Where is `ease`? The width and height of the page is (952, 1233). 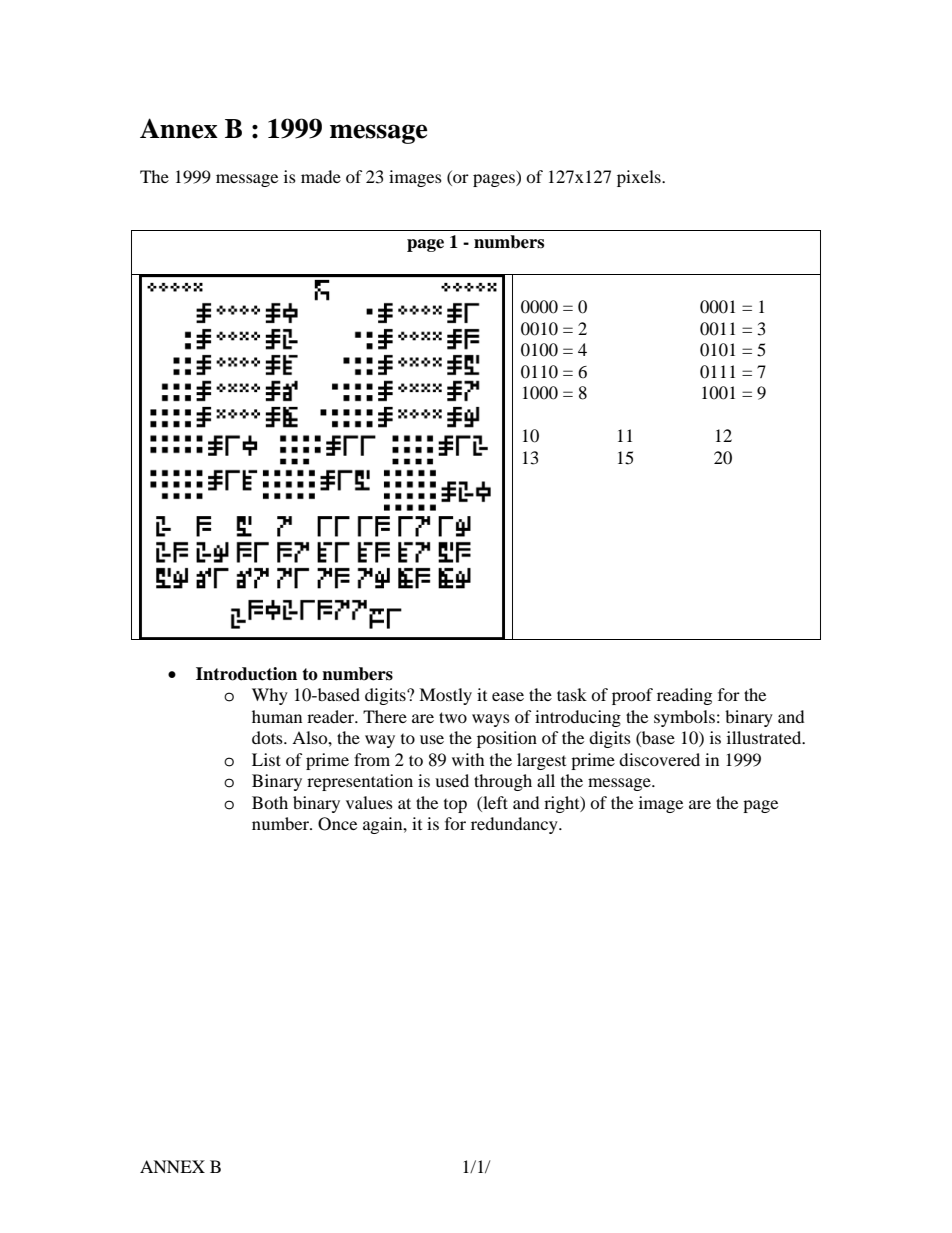 ease is located at coordinates (508, 696).
